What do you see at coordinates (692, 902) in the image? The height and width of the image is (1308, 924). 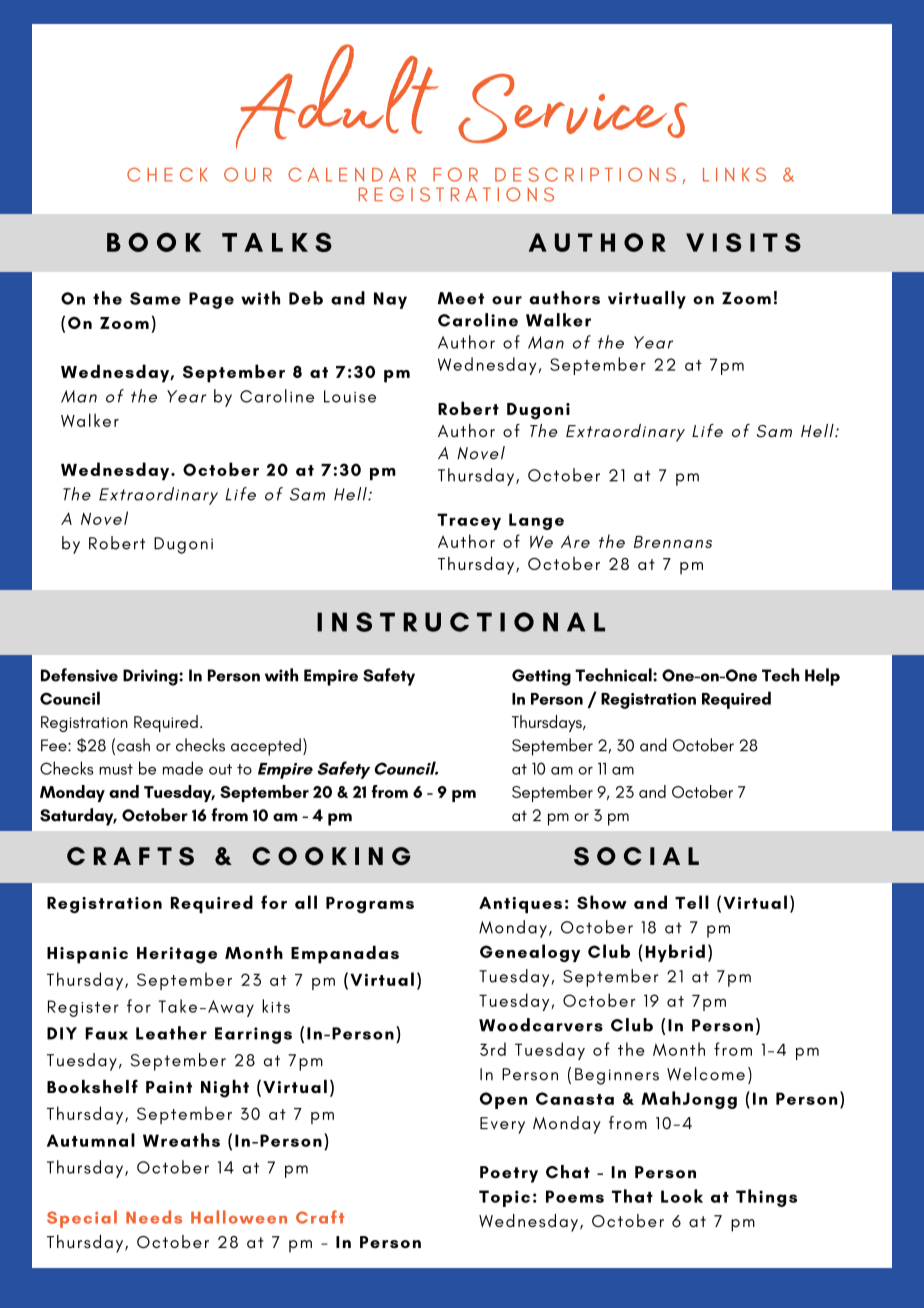 I see `Tell` at bounding box center [692, 902].
